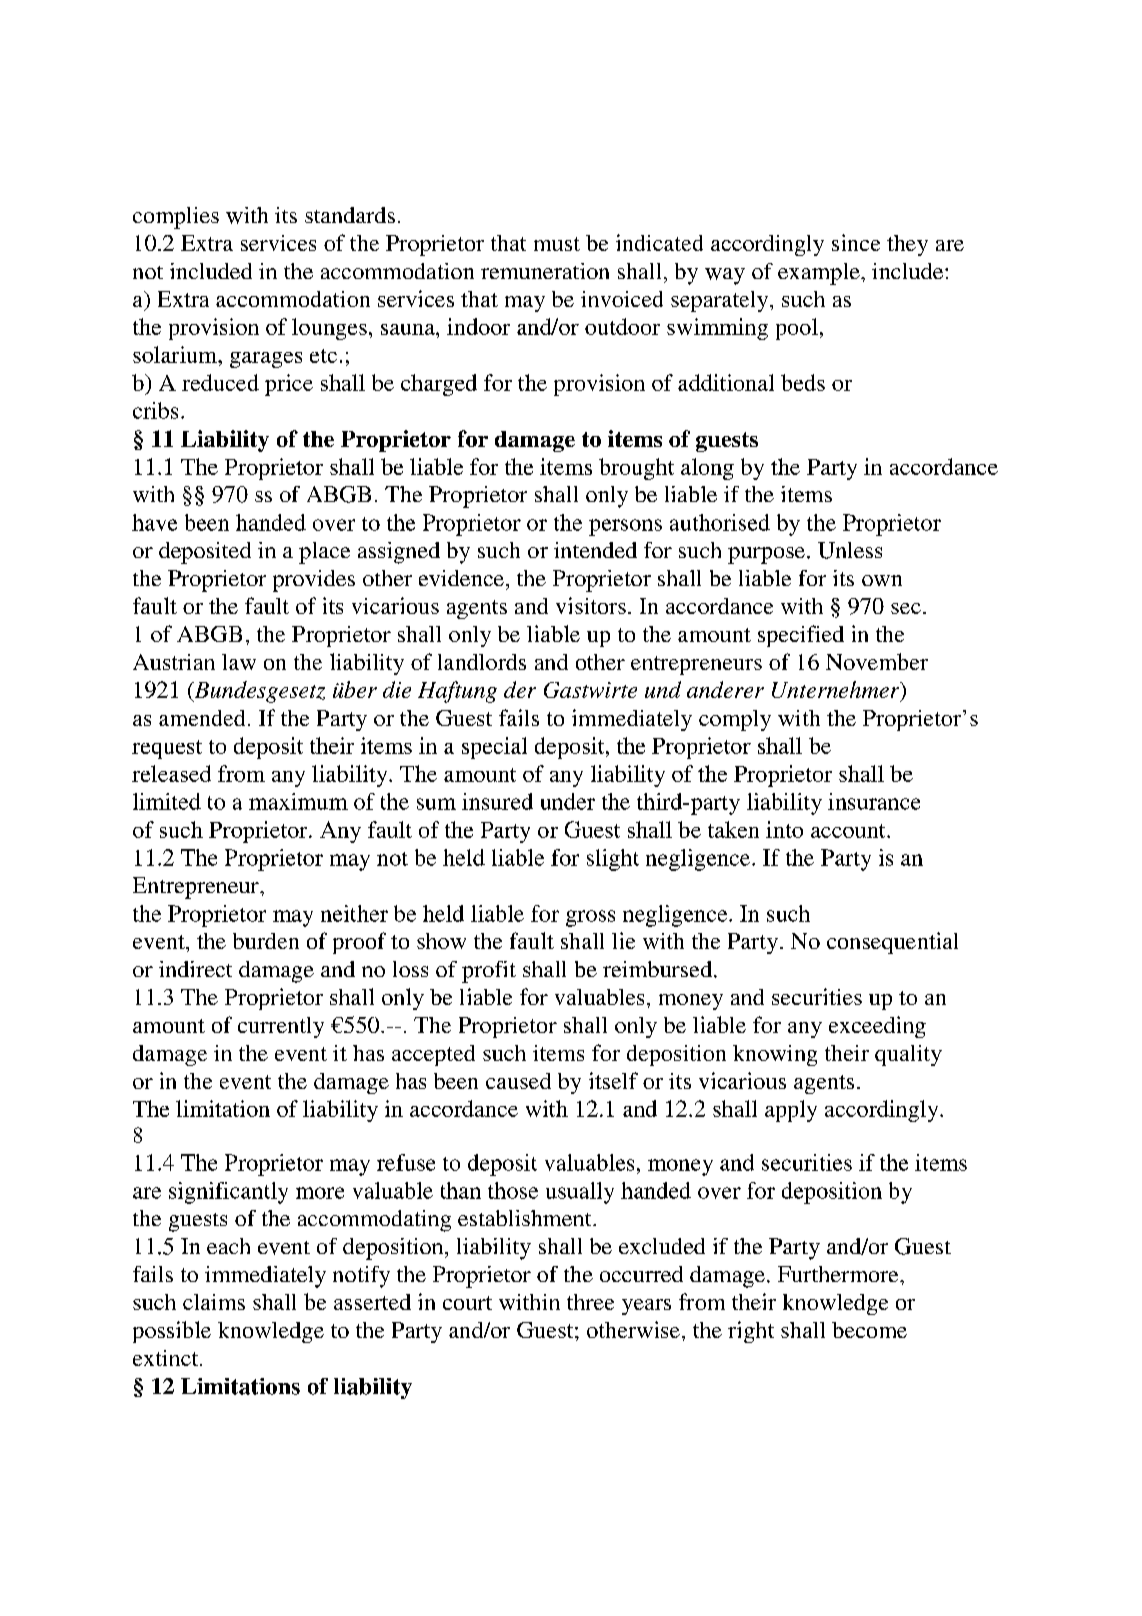 Image resolution: width=1142 pixels, height=1616 pixels. I want to click on become, so click(869, 1330).
